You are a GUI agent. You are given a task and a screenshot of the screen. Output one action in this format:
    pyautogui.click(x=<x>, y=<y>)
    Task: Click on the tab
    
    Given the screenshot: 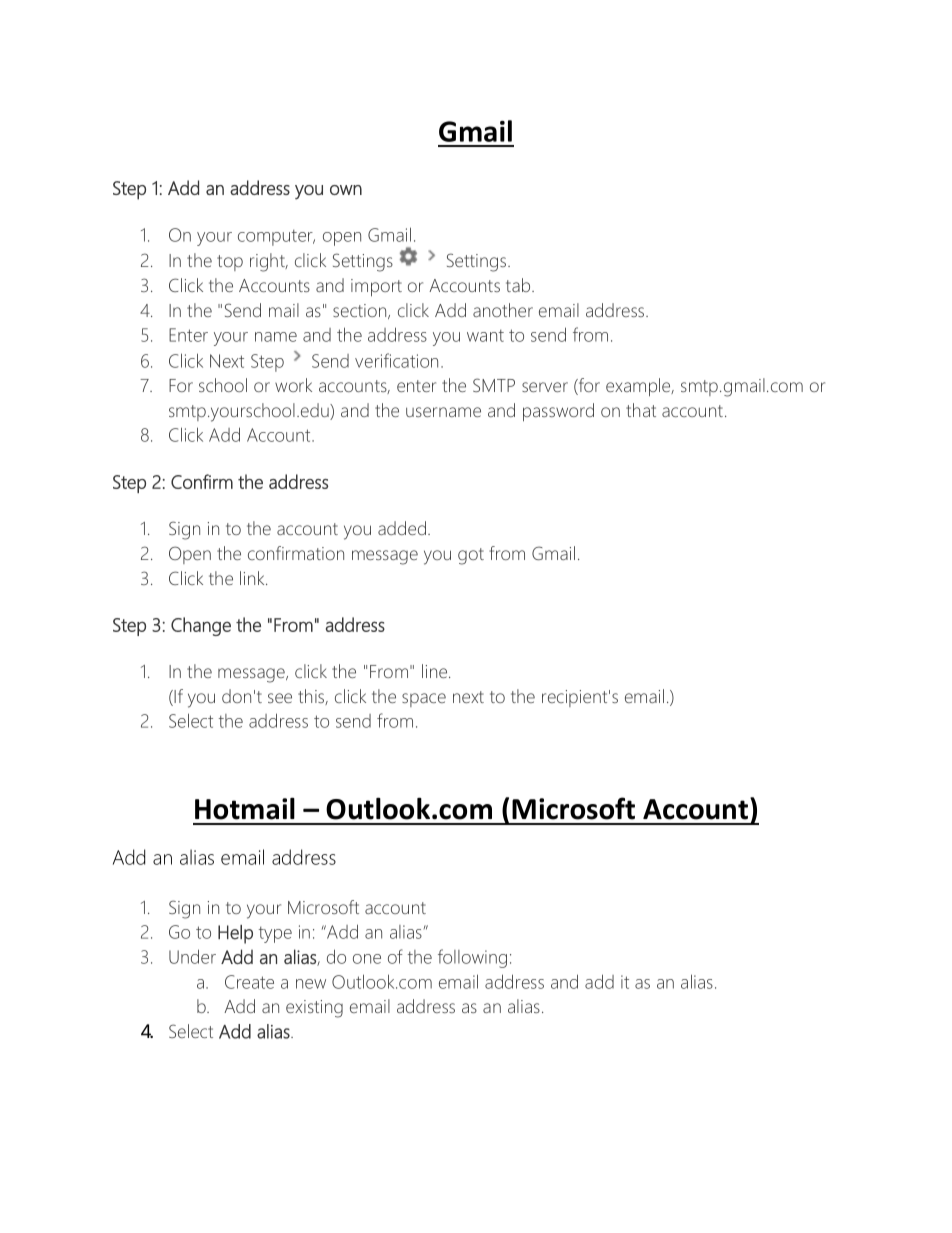 What is the action you would take?
    pyautogui.click(x=519, y=285)
